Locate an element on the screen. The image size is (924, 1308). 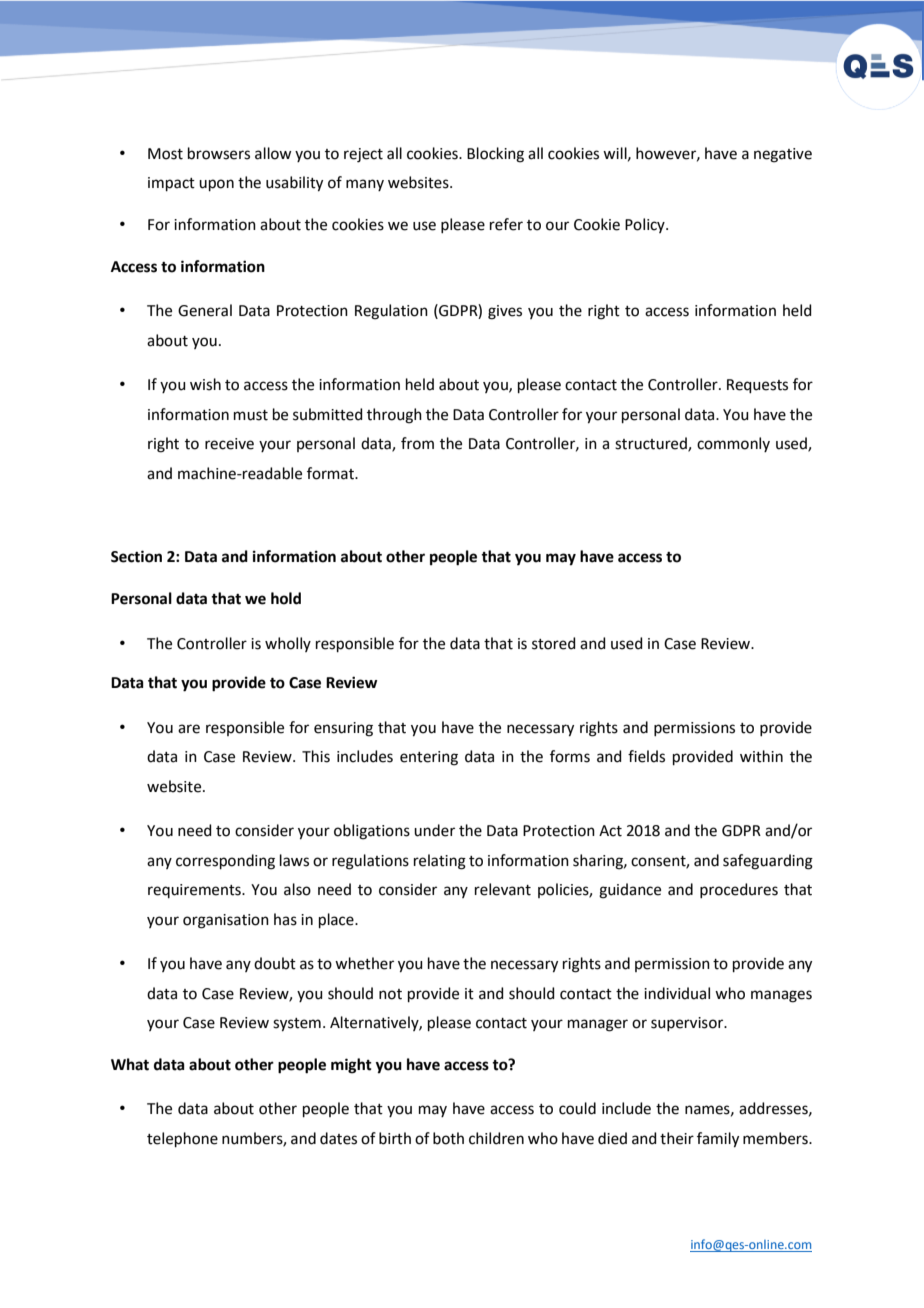
both is located at coordinates (448, 1138).
